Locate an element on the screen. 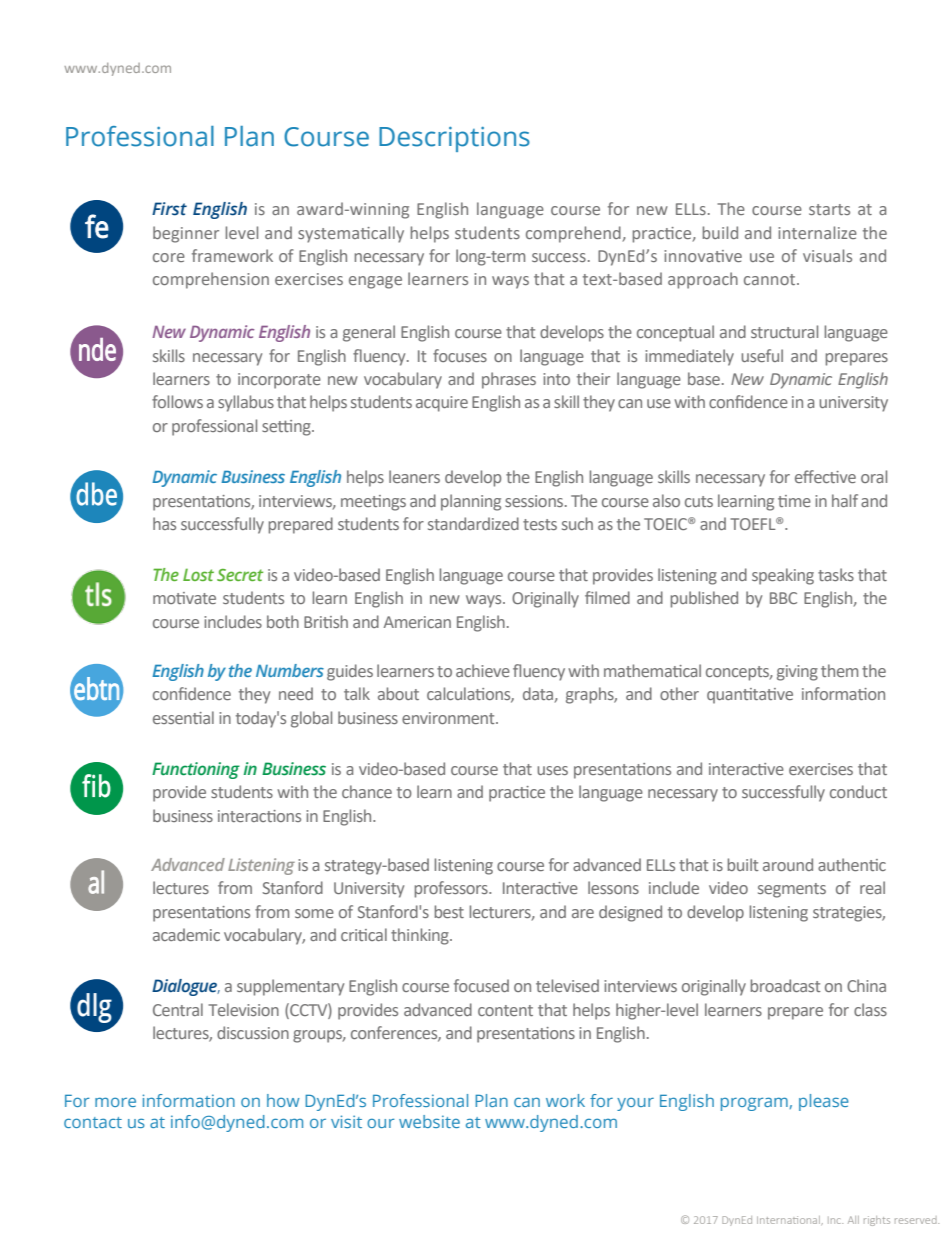  Numbers is located at coordinates (290, 670).
